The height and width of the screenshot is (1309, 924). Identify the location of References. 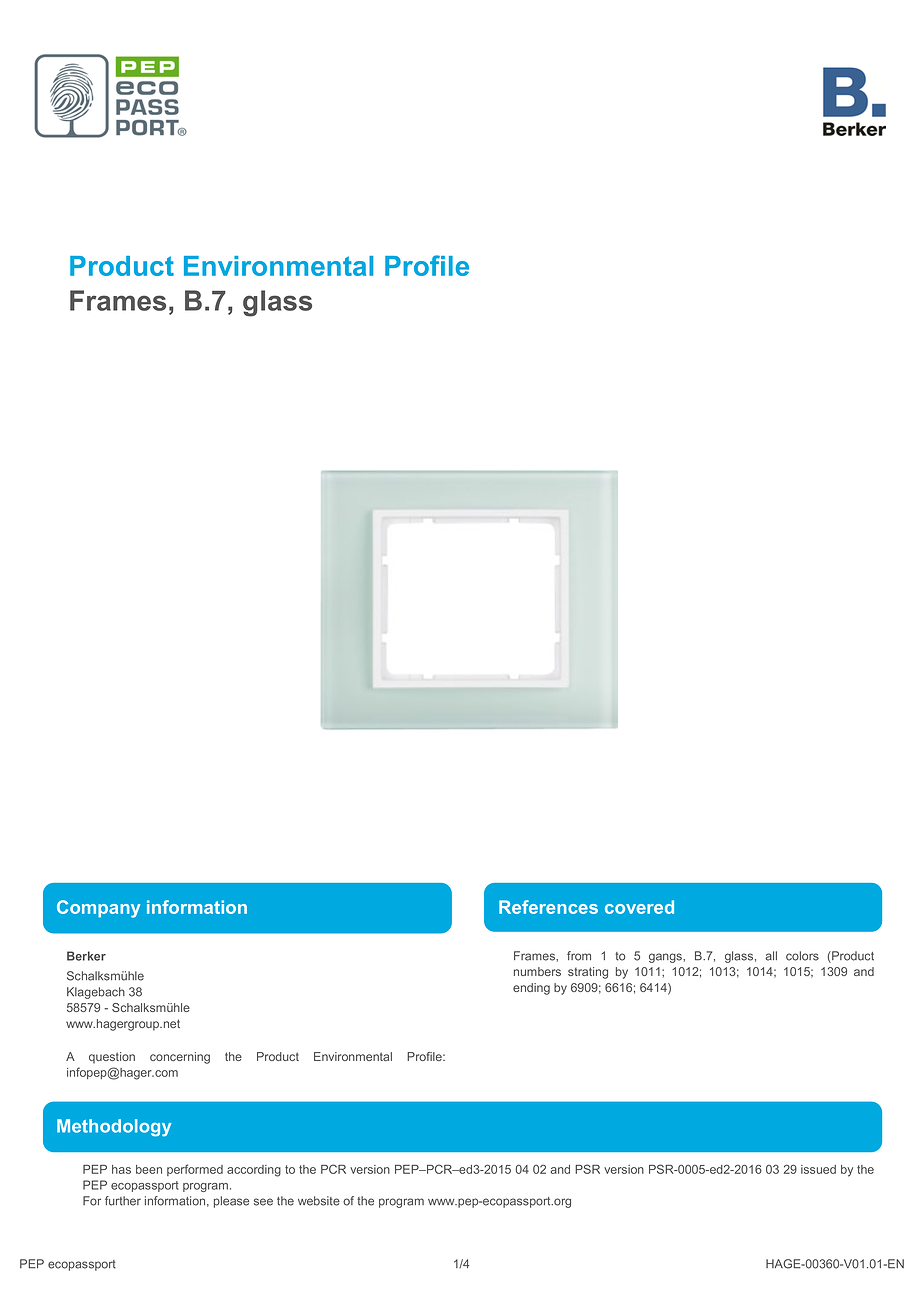
(548, 907).
